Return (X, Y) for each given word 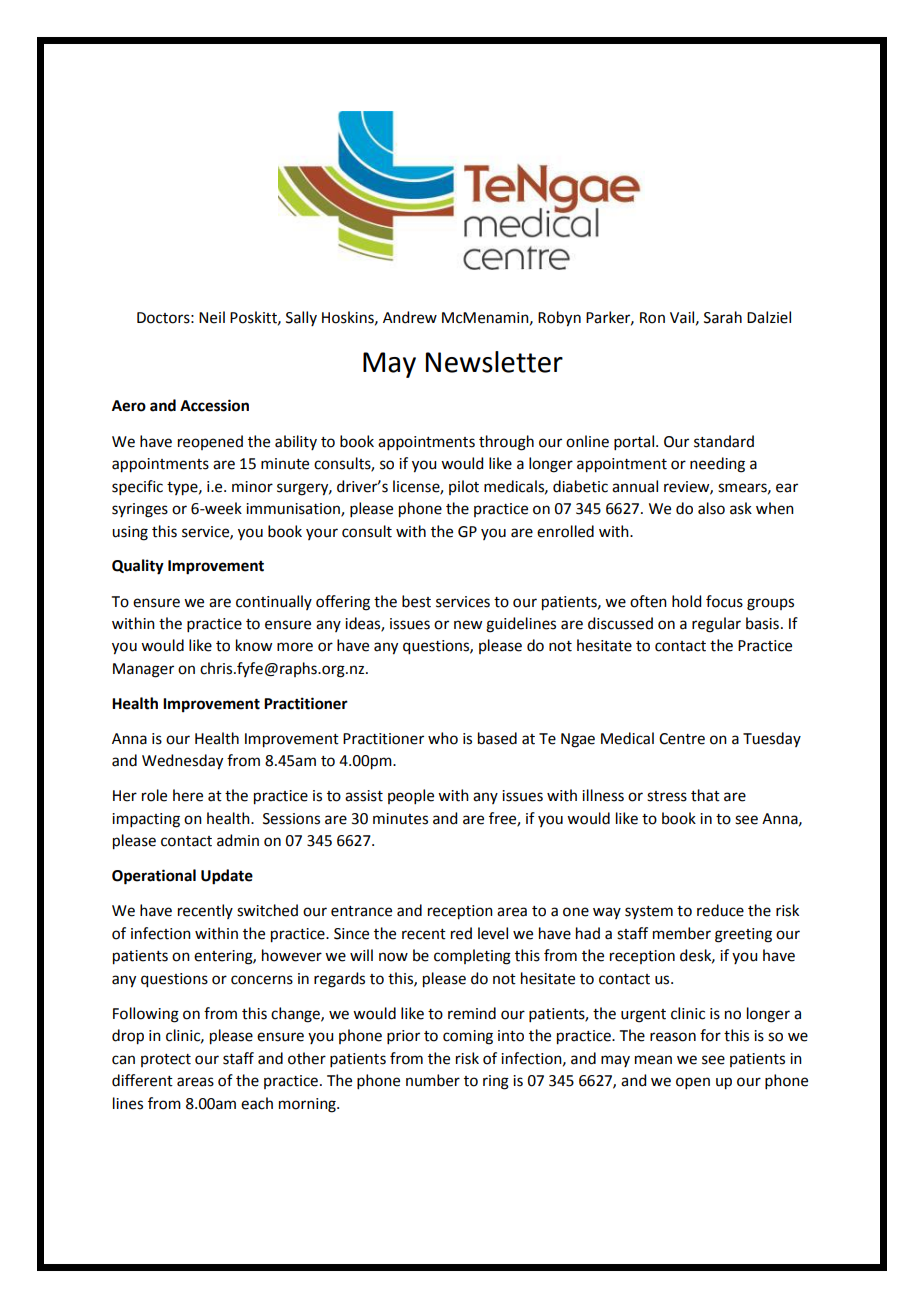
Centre (682, 739)
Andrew (410, 317)
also (711, 508)
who (443, 738)
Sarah (723, 317)
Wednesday (182, 762)
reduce (720, 910)
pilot (464, 487)
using (130, 533)
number (433, 1080)
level (493, 933)
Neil (212, 317)
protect (166, 1060)
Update (227, 877)
